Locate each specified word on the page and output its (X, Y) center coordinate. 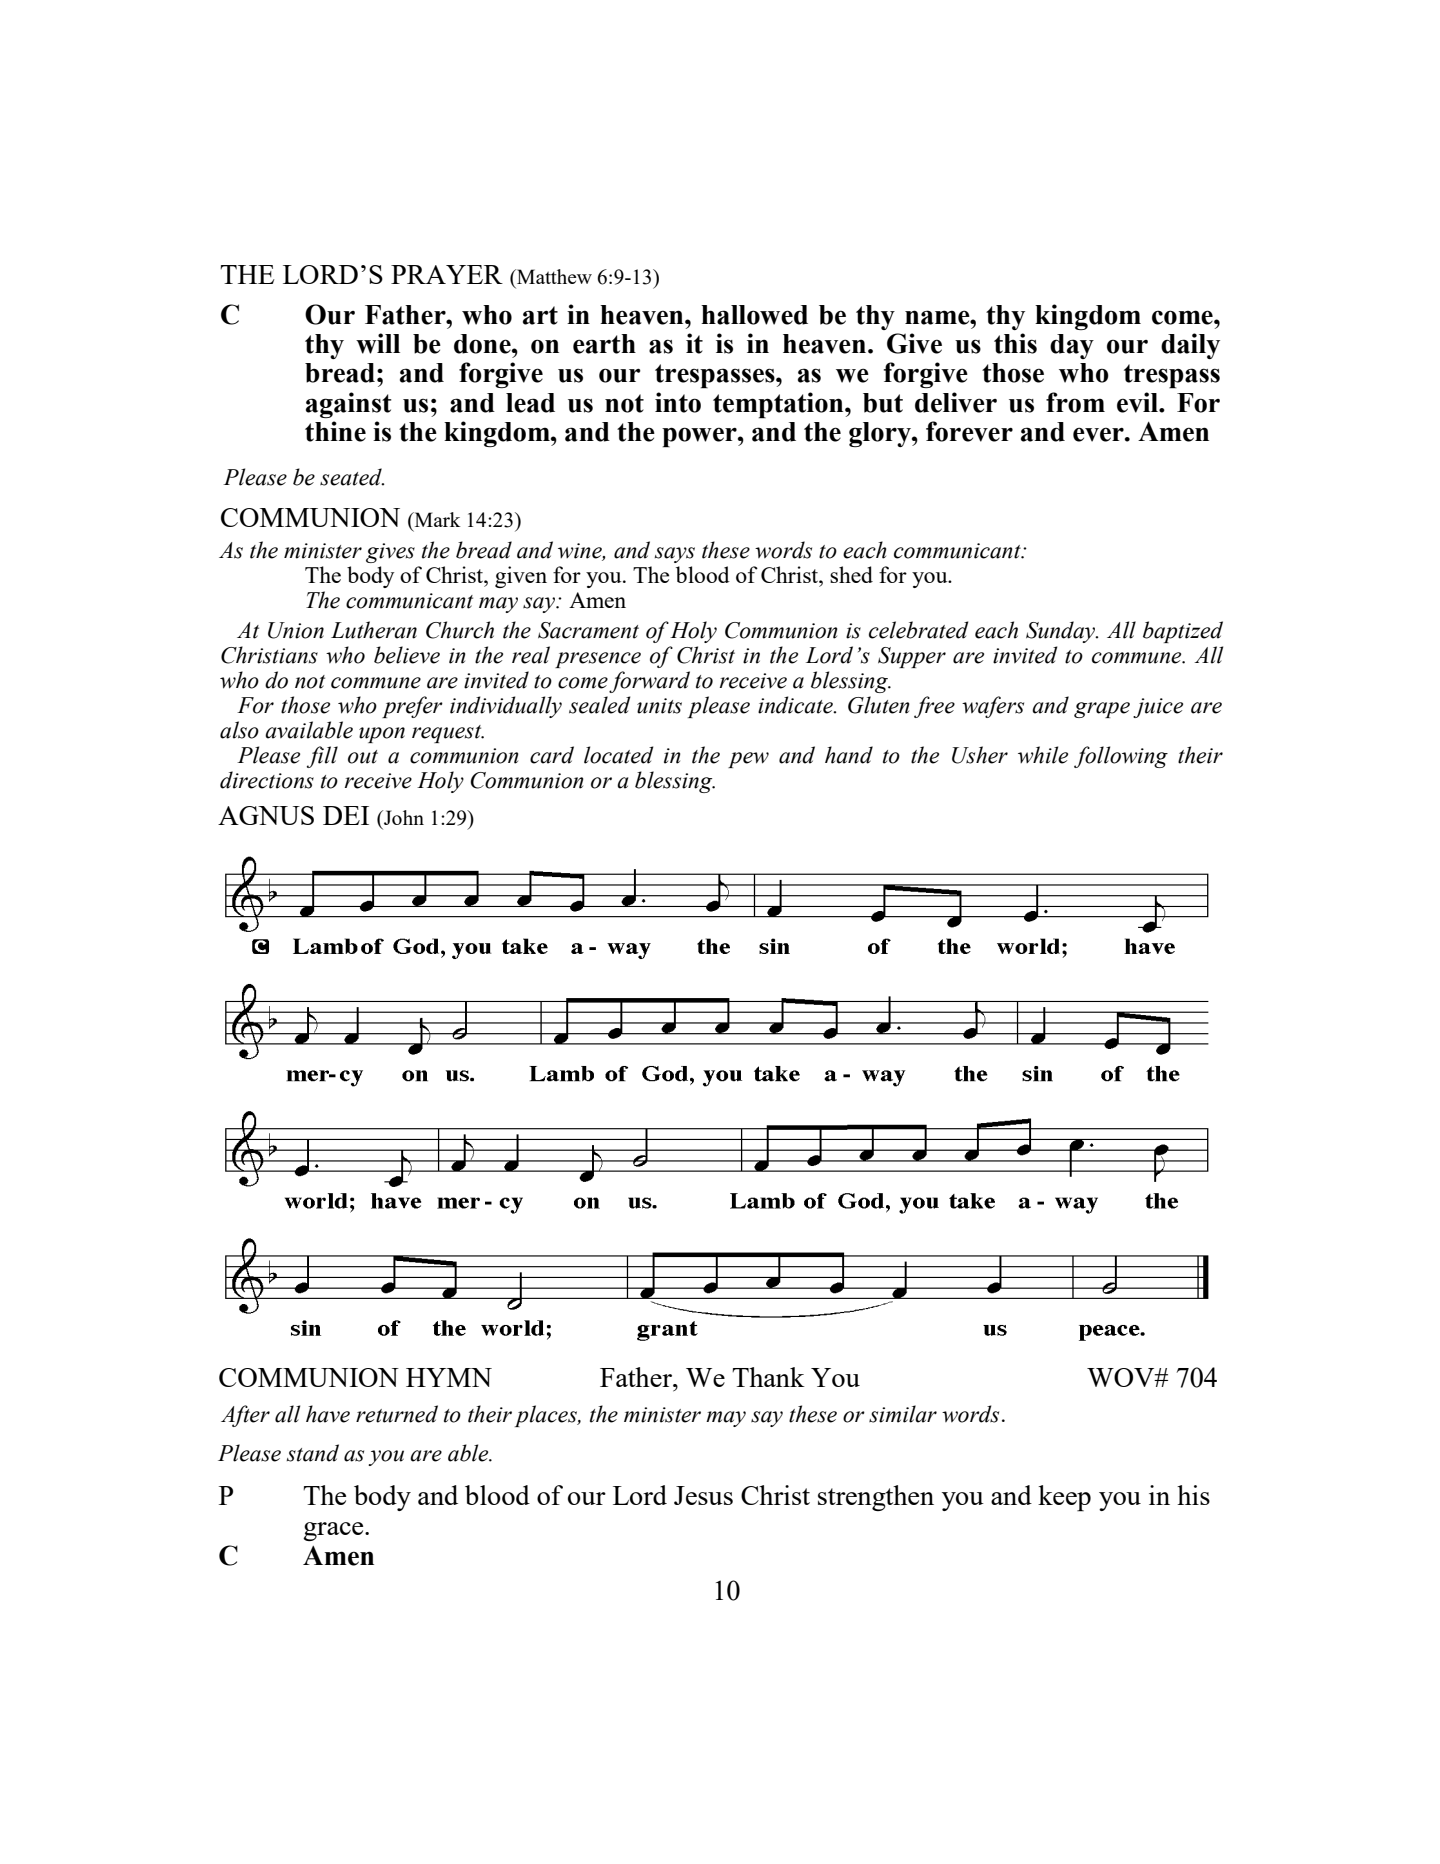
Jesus (703, 1495)
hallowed (754, 315)
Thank (768, 1377)
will (378, 343)
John (403, 817)
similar (903, 1414)
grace (334, 1531)
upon (382, 735)
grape (1102, 710)
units (659, 706)
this (1015, 343)
